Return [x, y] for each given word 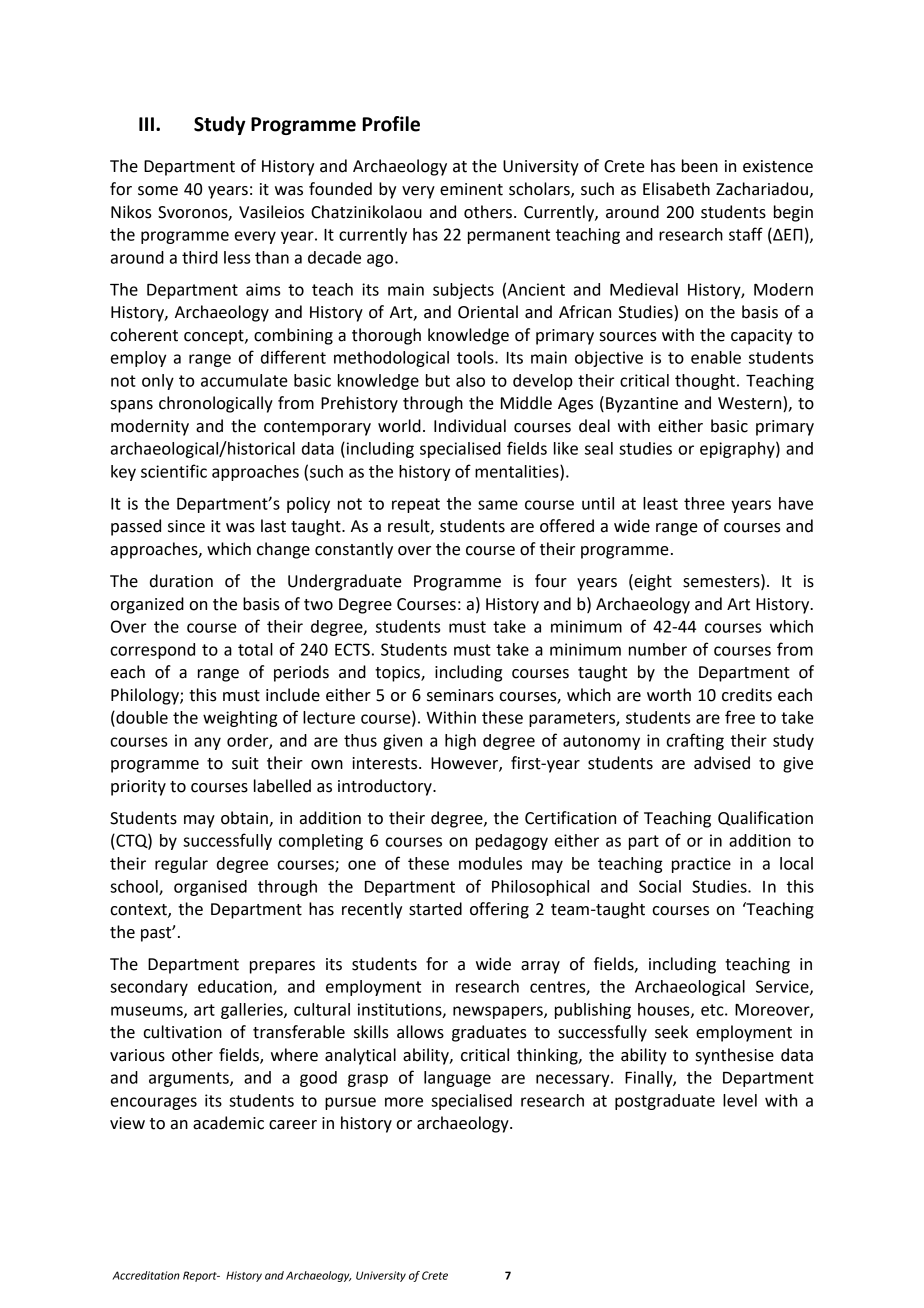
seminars [460, 695]
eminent [471, 189]
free [740, 717]
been [700, 166]
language [457, 1079]
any [207, 743]
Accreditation [146, 1275]
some [158, 191]
